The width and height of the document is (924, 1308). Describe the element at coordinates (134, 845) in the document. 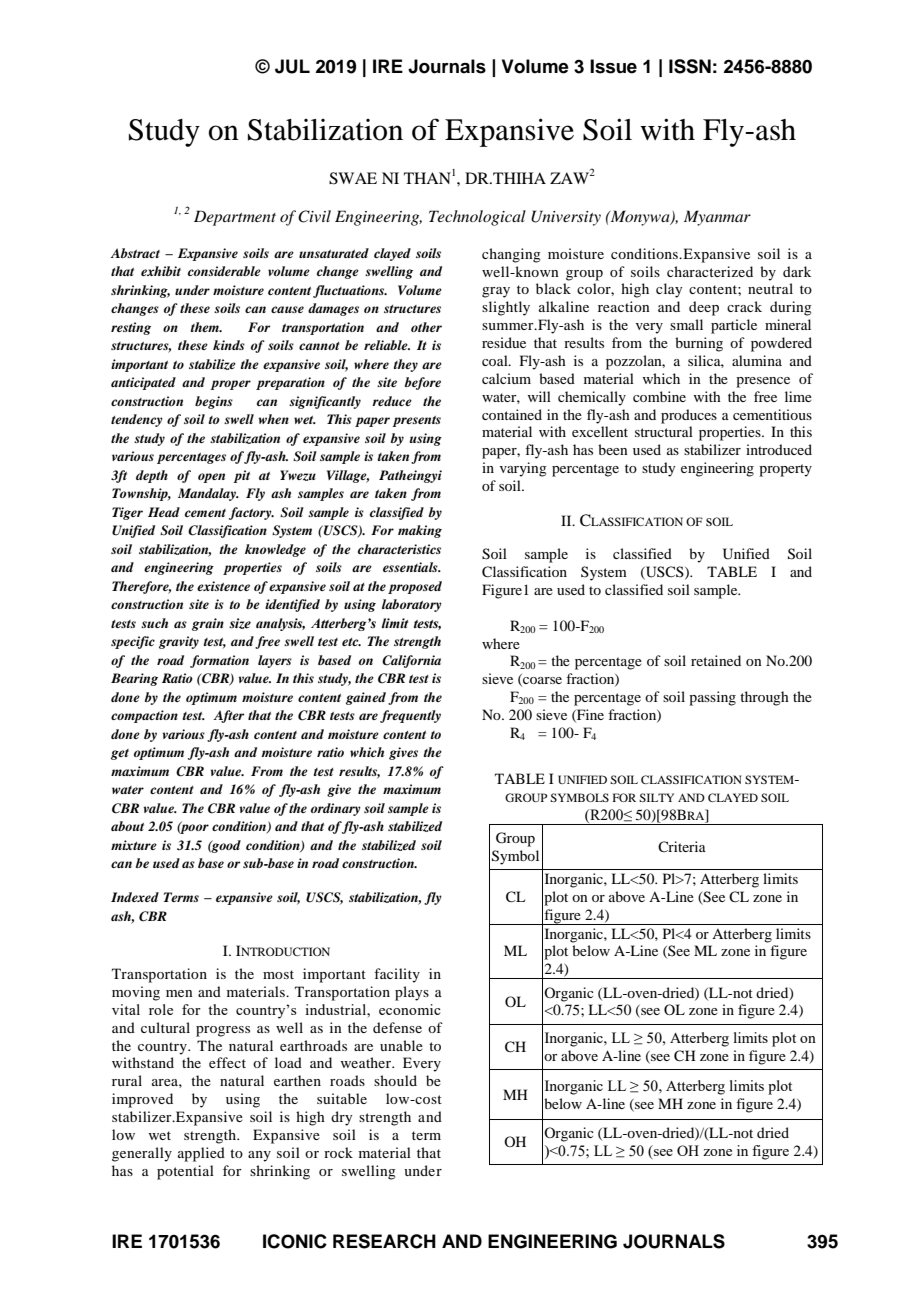

I see `mixture` at that location.
